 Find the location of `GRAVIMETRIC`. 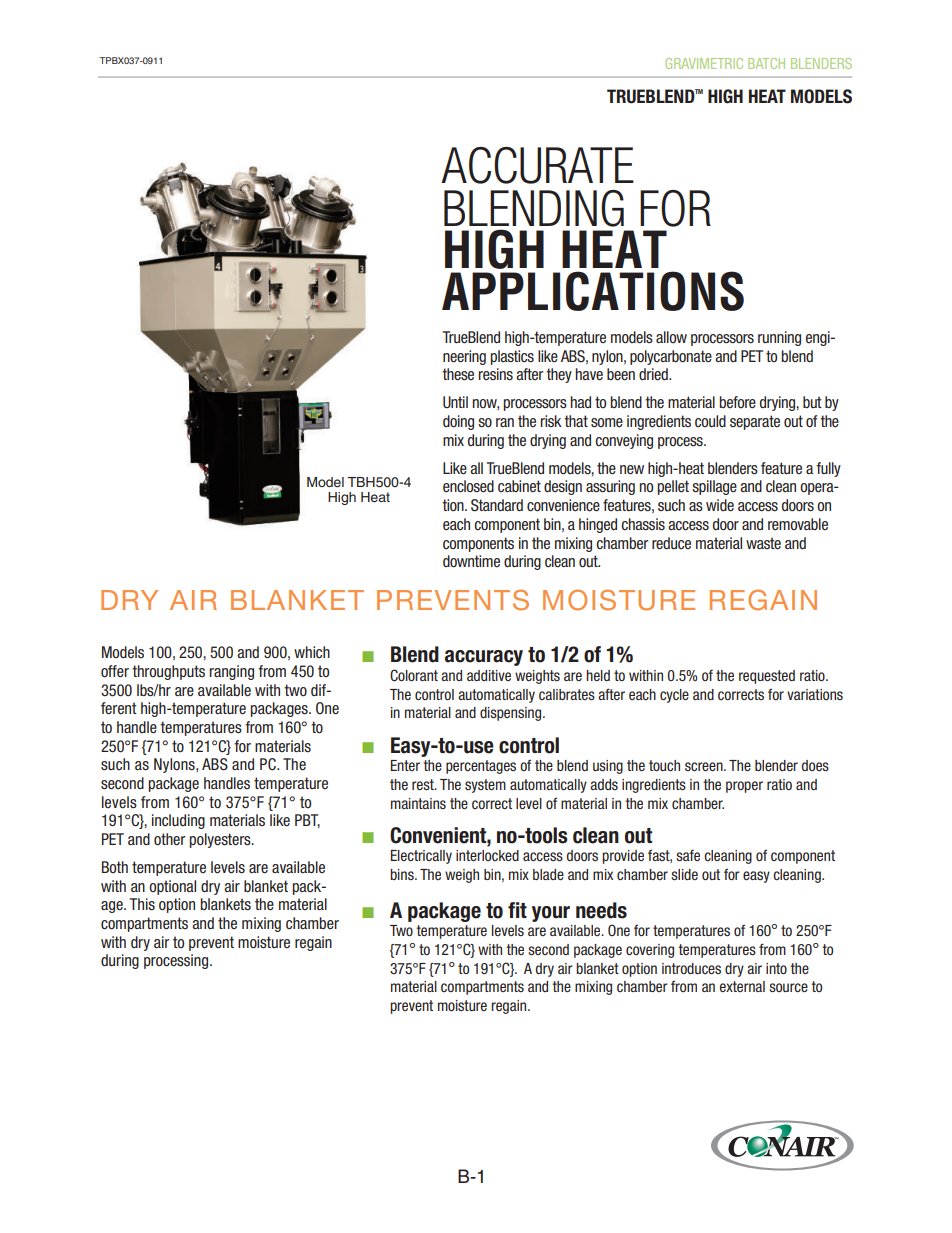

GRAVIMETRIC is located at coordinates (704, 63).
